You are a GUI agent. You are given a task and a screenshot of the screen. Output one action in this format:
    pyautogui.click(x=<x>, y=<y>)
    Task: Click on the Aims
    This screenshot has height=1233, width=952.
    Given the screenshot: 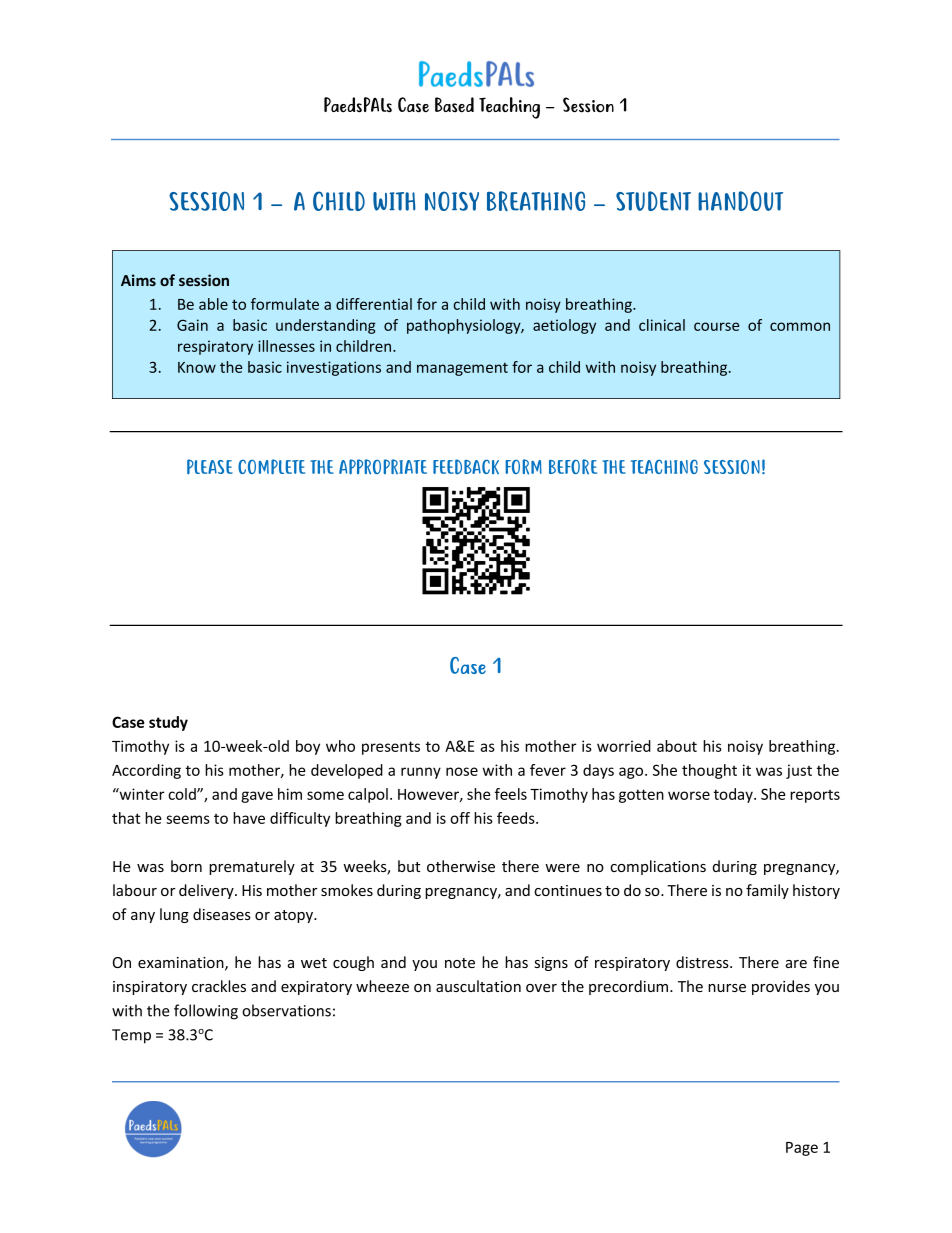 What is the action you would take?
    pyautogui.click(x=138, y=280)
